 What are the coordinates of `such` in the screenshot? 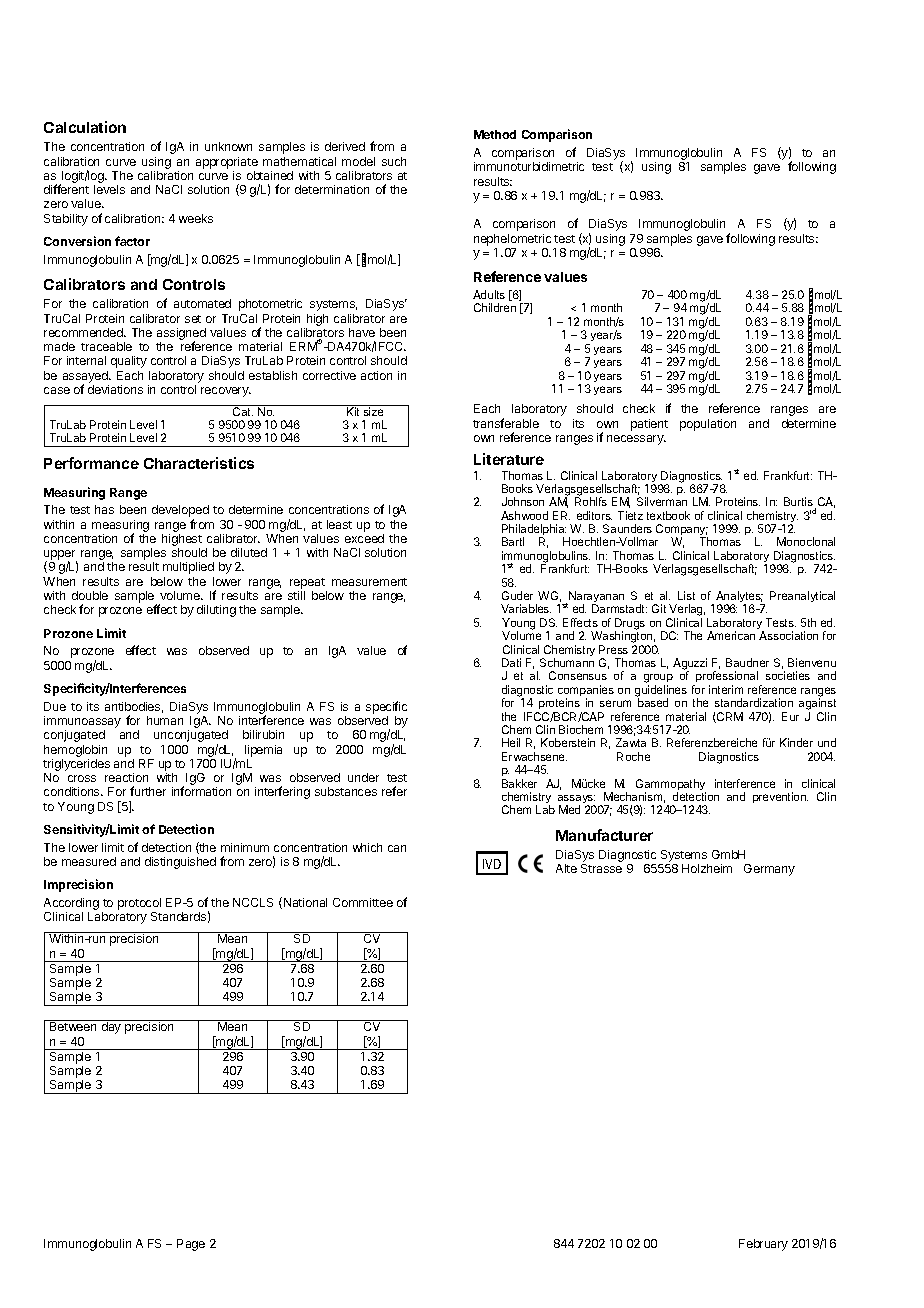 It's located at (394, 161).
